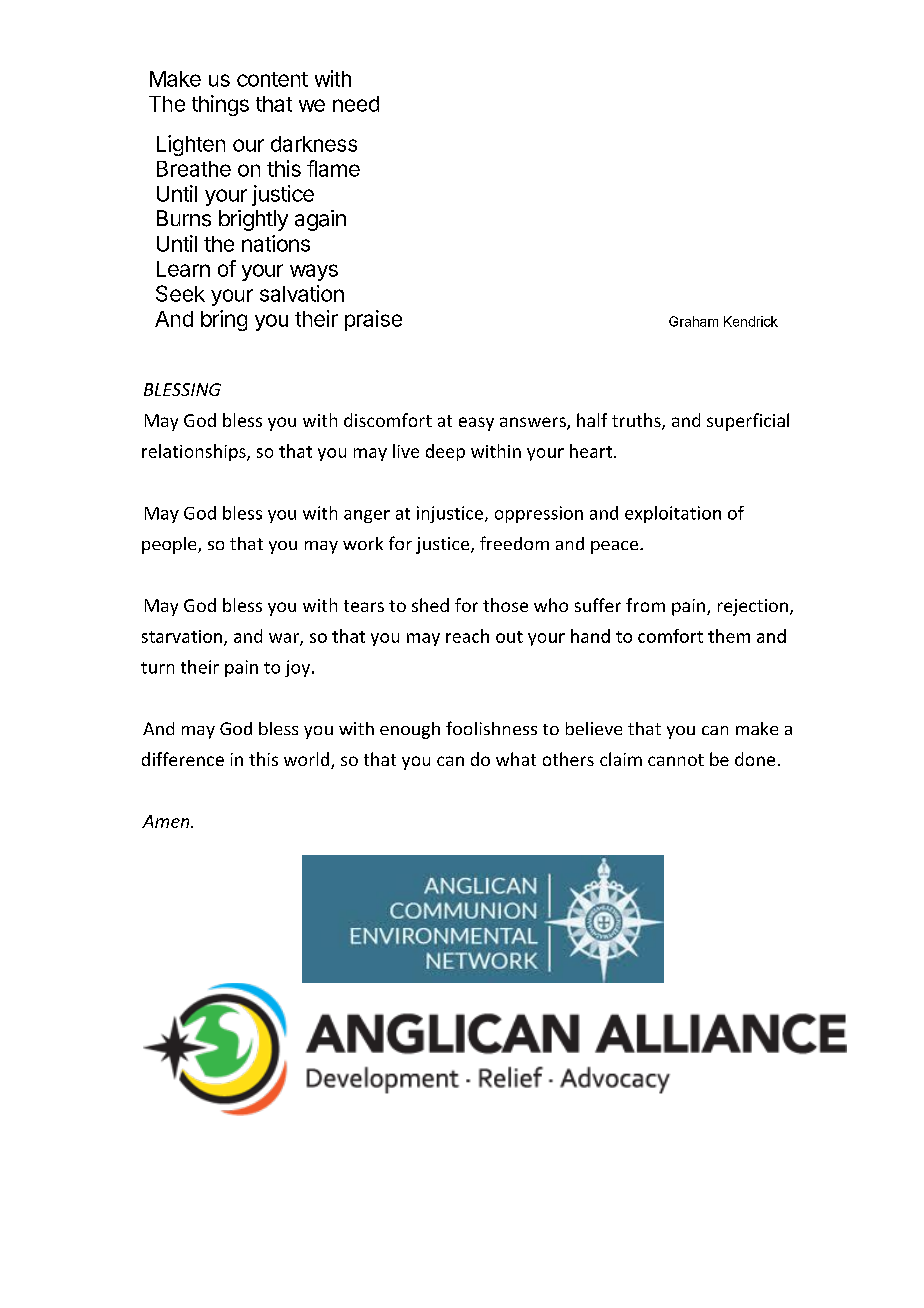 This screenshot has width=924, height=1308. I want to click on Graham, so click(693, 321).
